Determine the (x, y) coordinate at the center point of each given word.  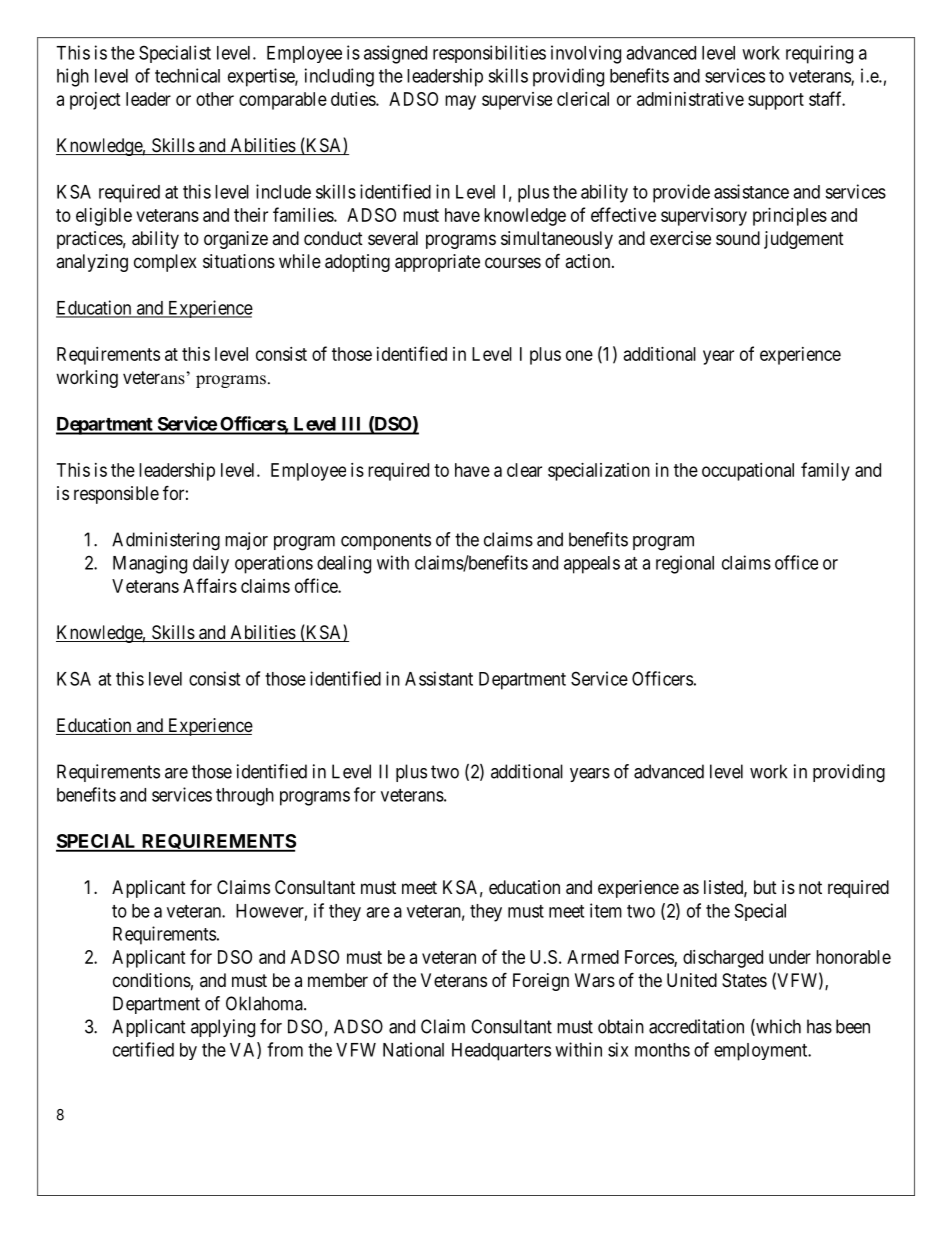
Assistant (439, 678)
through (245, 797)
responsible (116, 495)
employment (762, 1052)
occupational (748, 472)
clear (524, 470)
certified (143, 1049)
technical (187, 75)
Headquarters (501, 1052)
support (776, 101)
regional (685, 564)
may (460, 102)
